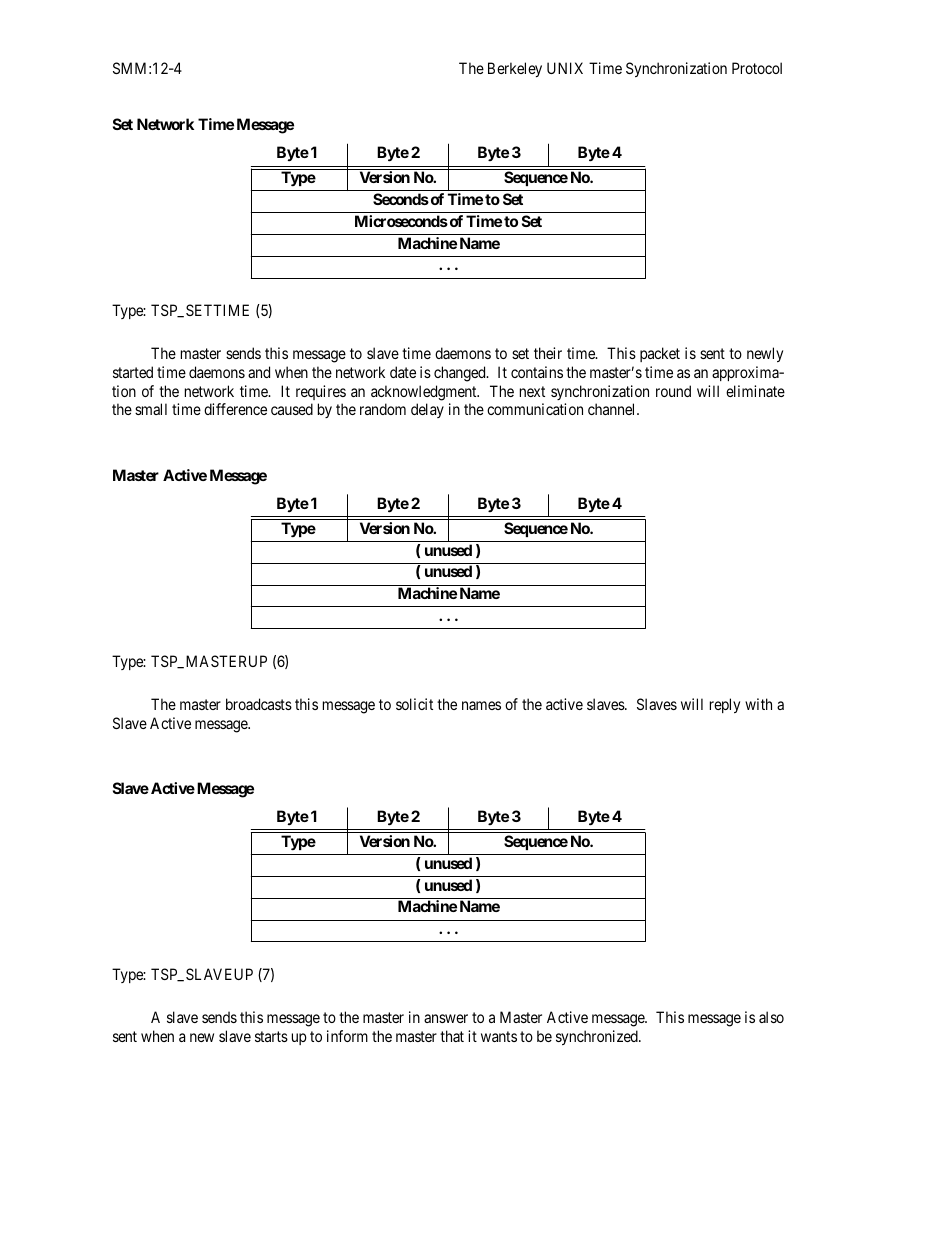  I want to click on round, so click(673, 391).
